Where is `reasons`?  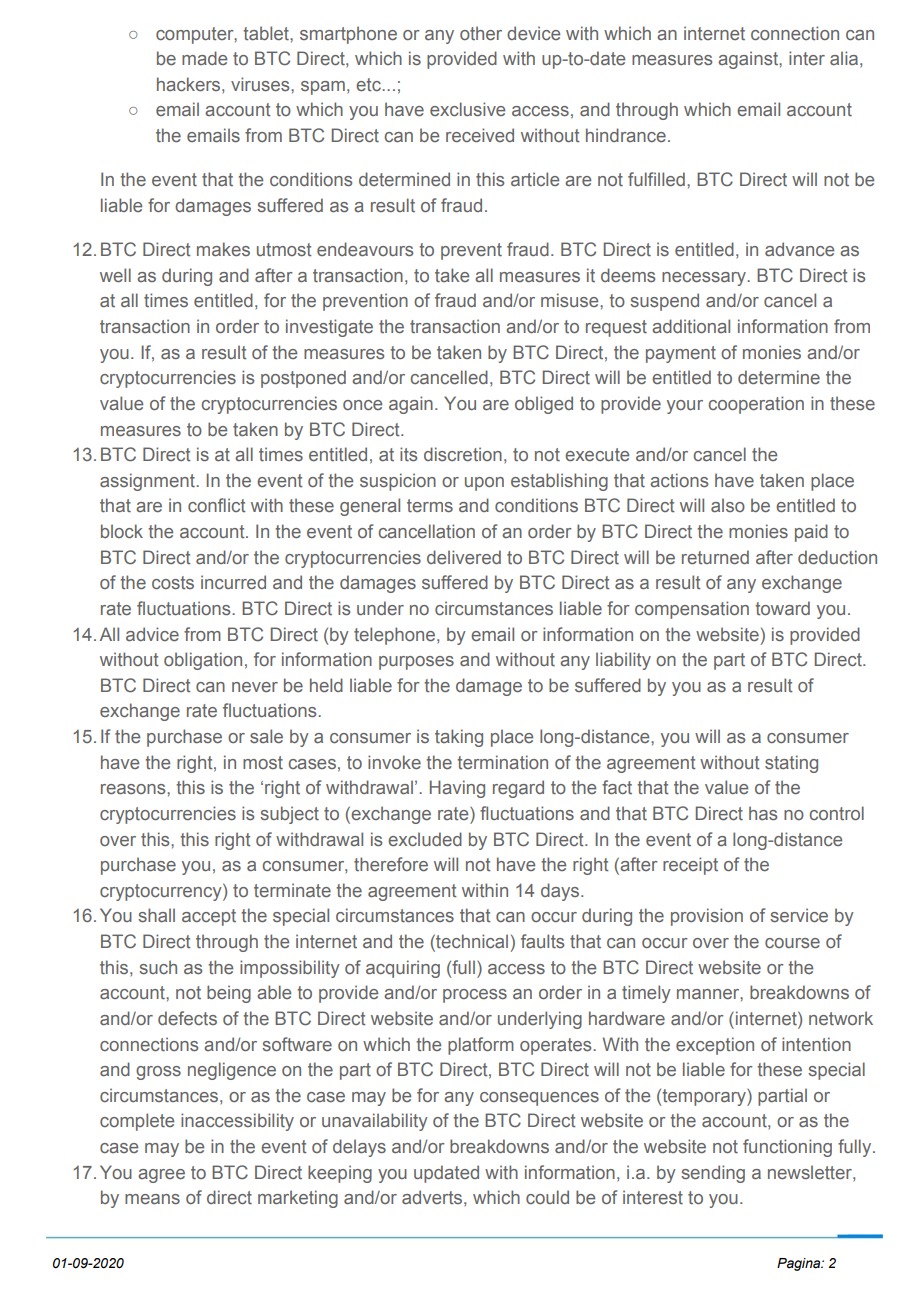
reasons is located at coordinates (134, 789).
